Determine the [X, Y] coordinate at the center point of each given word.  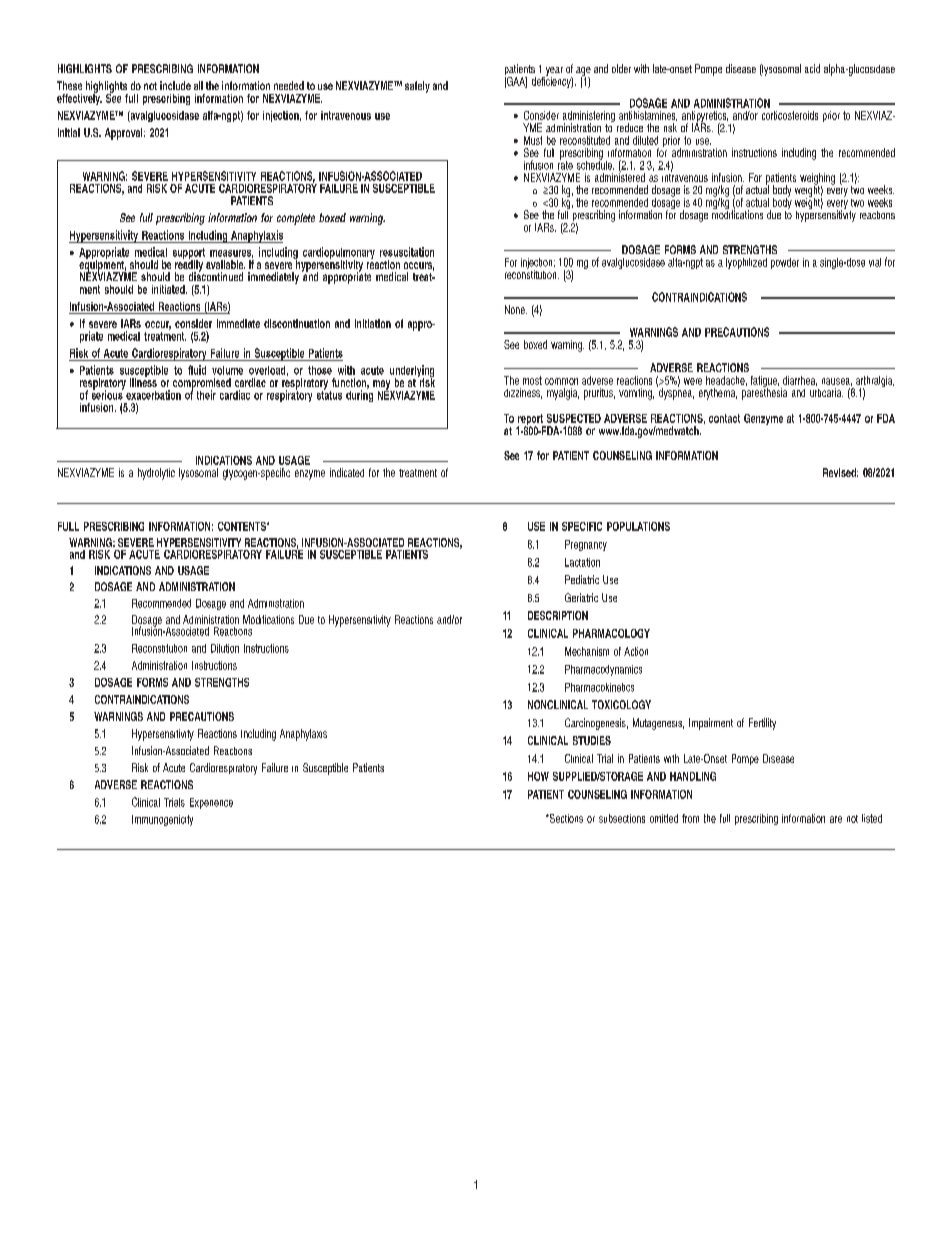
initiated [169, 289]
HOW [538, 776]
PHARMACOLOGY [611, 633]
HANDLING [693, 776]
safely [417, 87]
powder [785, 263]
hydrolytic [156, 474]
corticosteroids [790, 115]
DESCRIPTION [558, 615]
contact [724, 418]
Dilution [225, 648]
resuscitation [407, 252]
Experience [211, 803]
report [531, 421]
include [175, 85]
